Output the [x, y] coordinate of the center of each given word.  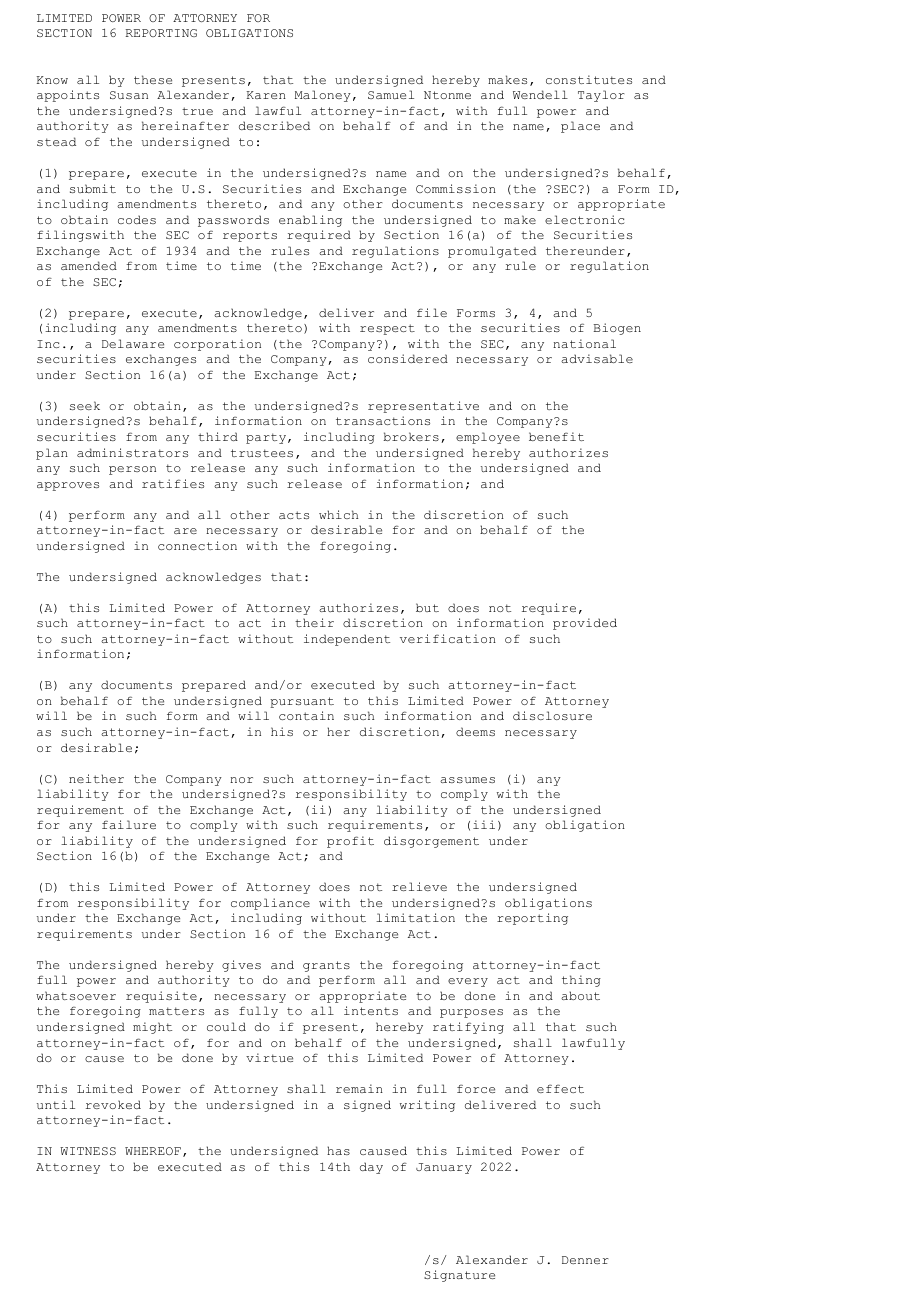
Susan [129, 95]
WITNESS [88, 1151]
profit [350, 842]
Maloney [323, 96]
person [132, 470]
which [338, 514]
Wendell [540, 94]
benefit [556, 436]
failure [129, 824]
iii [484, 824]
